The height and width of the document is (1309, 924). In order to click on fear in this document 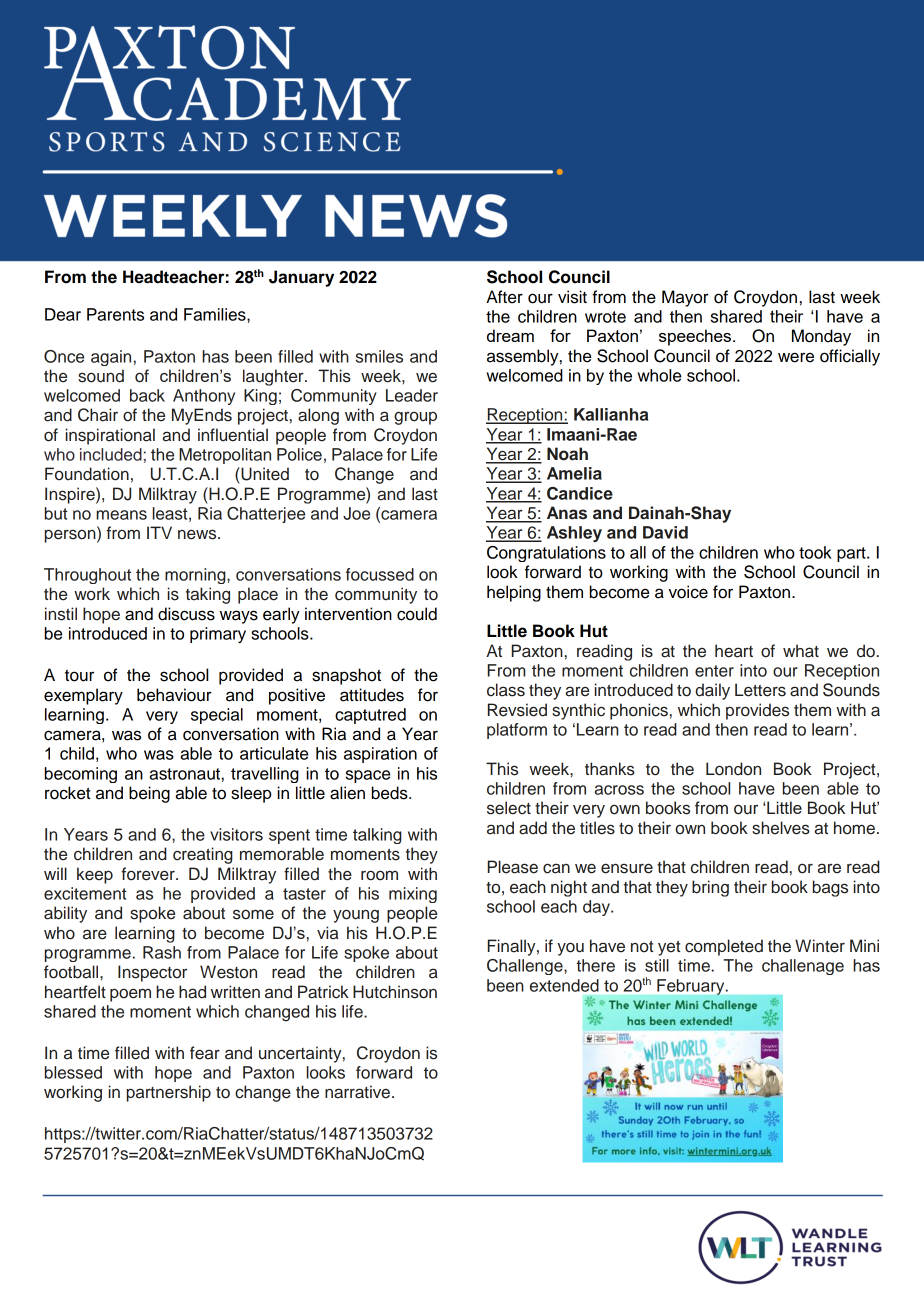, I will do `click(205, 1053)`.
